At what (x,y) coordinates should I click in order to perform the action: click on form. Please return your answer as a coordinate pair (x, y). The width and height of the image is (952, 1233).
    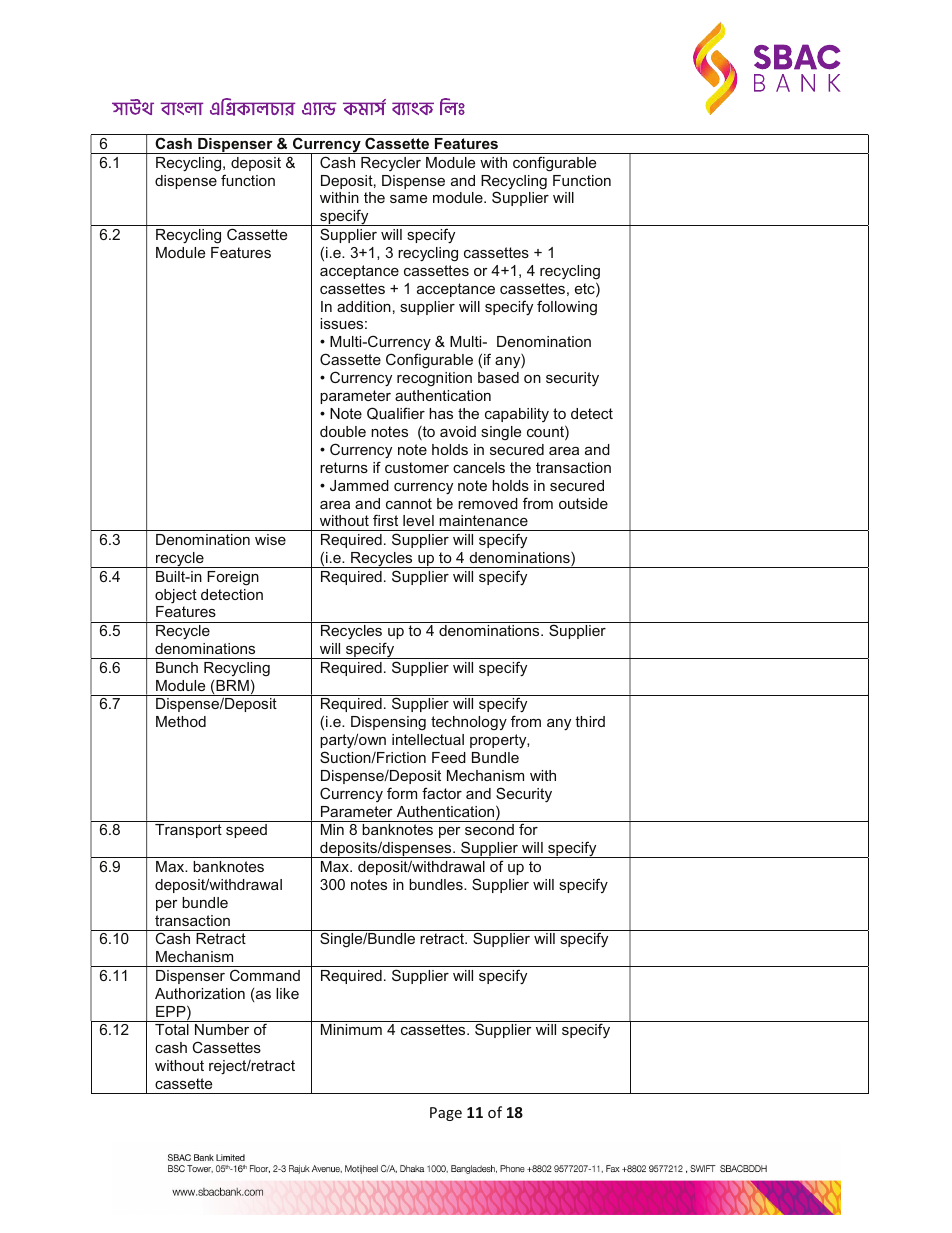
    Looking at the image, I should click on (402, 793).
